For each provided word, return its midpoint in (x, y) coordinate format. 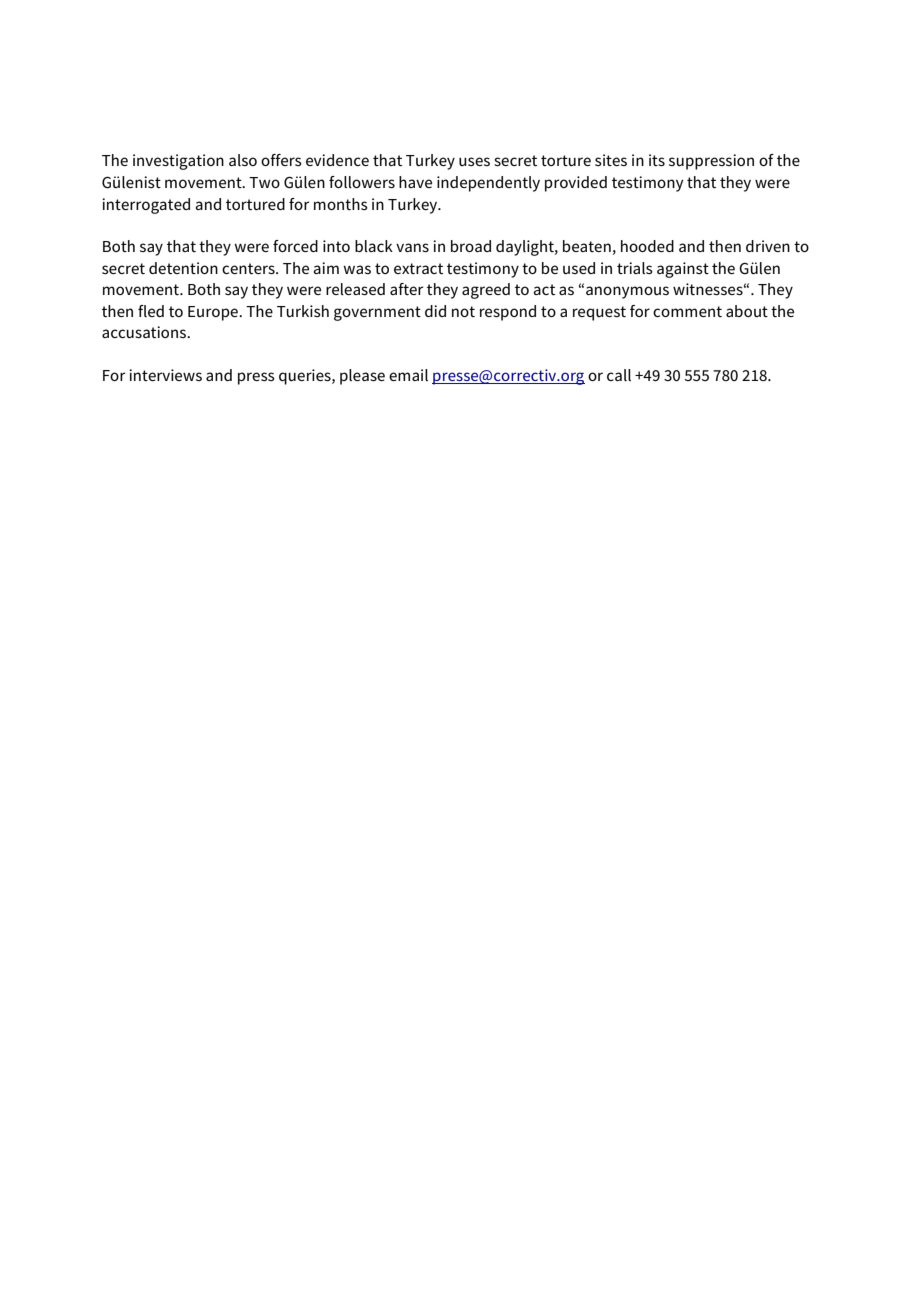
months (341, 204)
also (243, 160)
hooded (647, 246)
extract (418, 268)
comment (687, 311)
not (463, 311)
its (657, 160)
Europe (214, 313)
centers (249, 268)
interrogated (146, 206)
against (683, 270)
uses (474, 161)
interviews (165, 375)
